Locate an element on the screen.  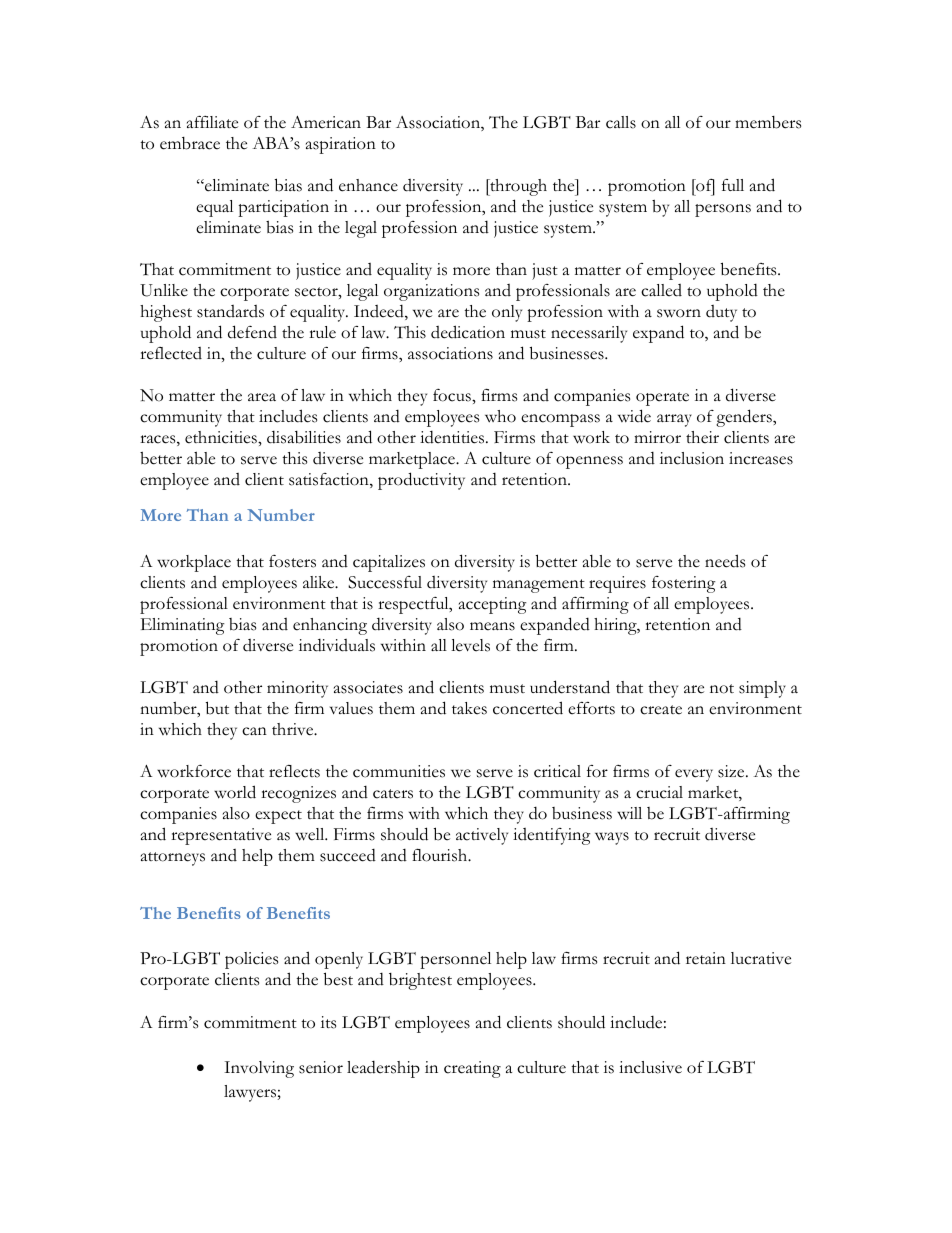
fostering is located at coordinates (684, 584).
